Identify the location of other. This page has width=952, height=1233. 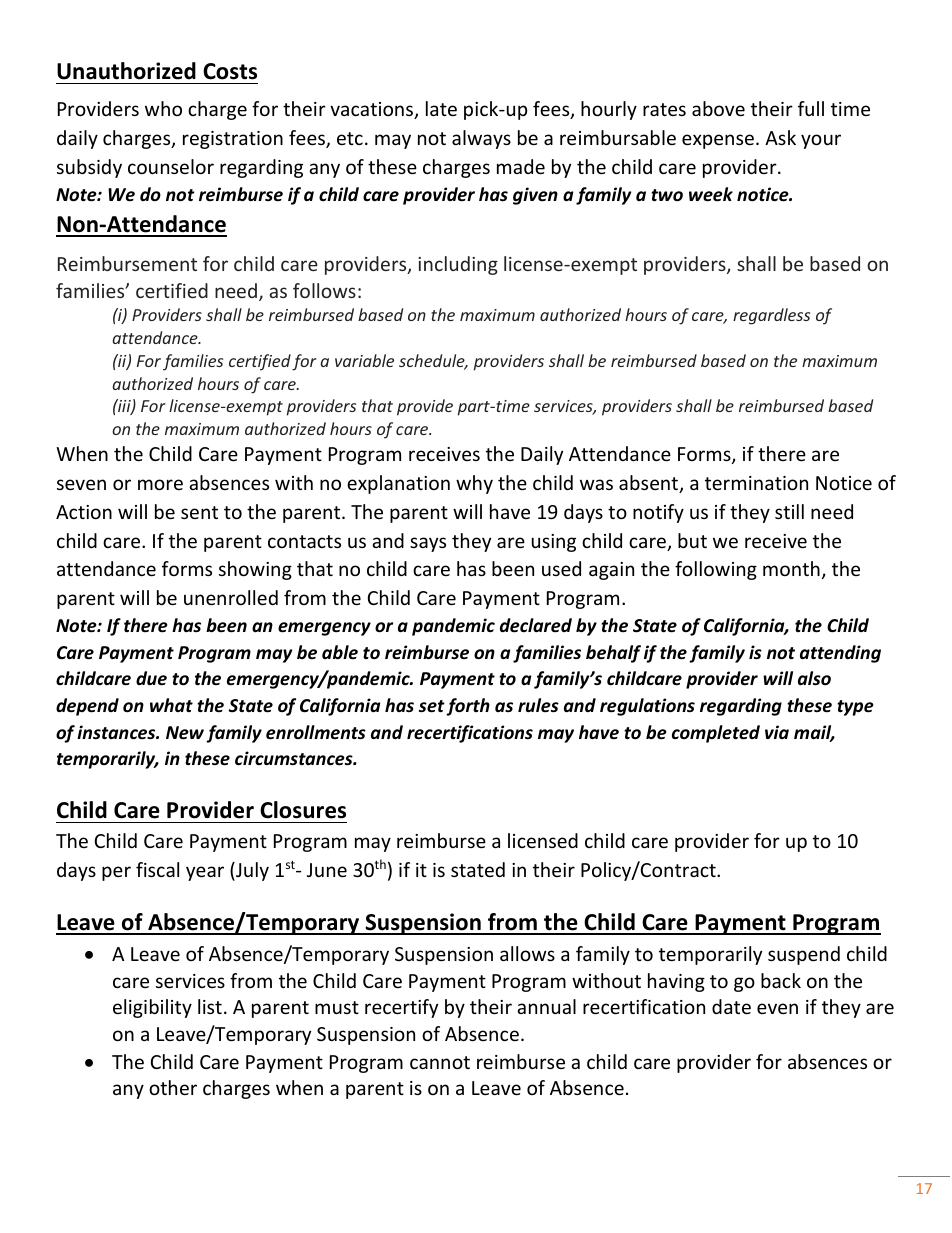
(173, 1087).
